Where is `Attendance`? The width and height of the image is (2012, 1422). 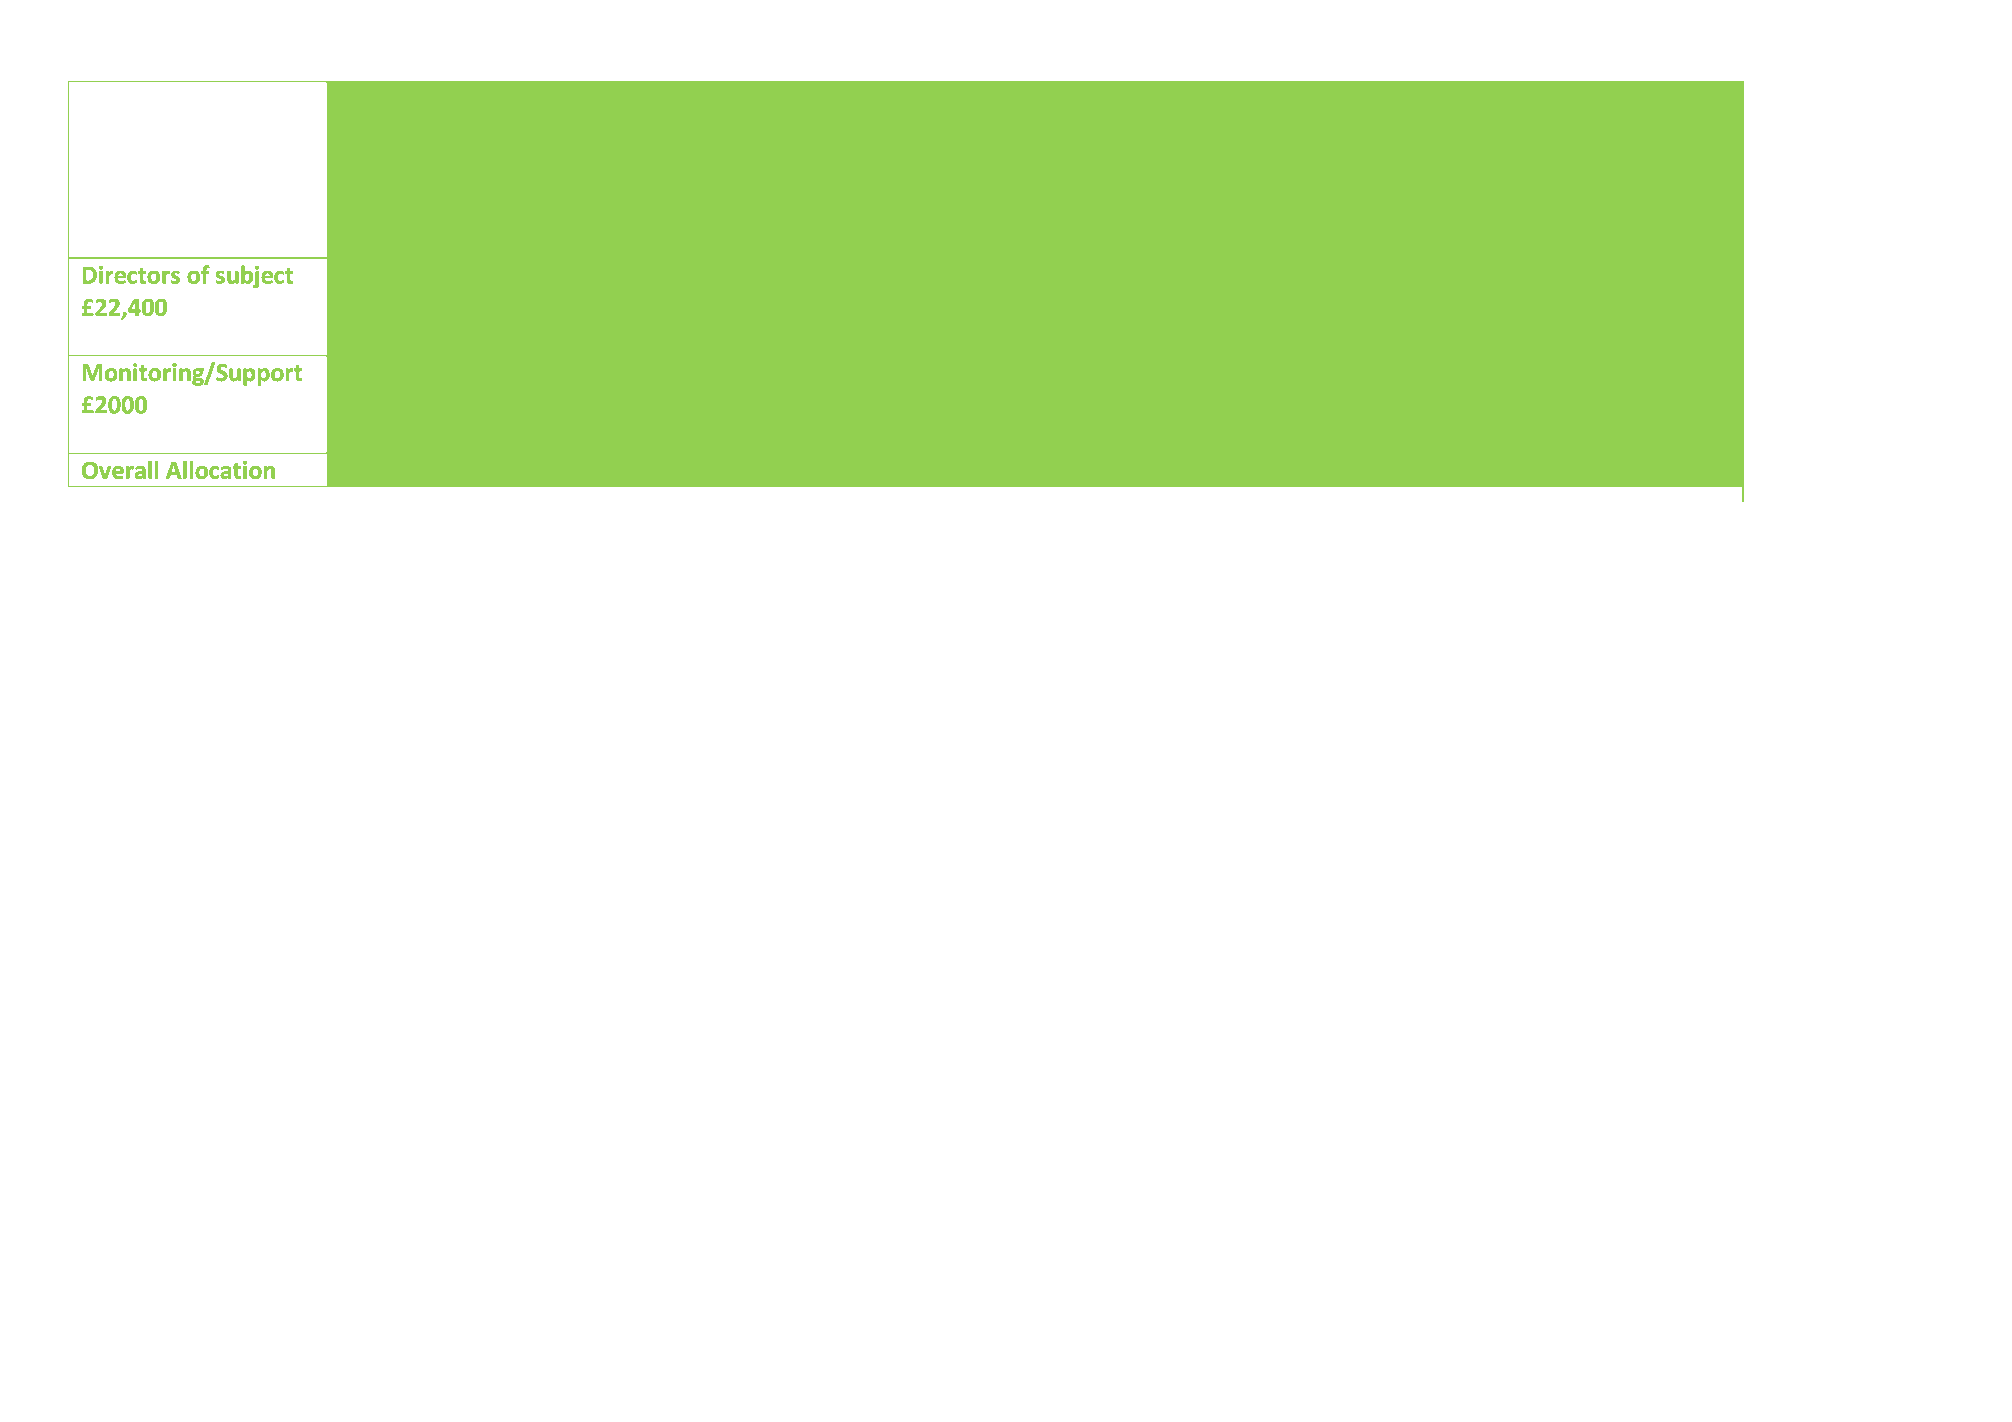
Attendance is located at coordinates (875, 98).
